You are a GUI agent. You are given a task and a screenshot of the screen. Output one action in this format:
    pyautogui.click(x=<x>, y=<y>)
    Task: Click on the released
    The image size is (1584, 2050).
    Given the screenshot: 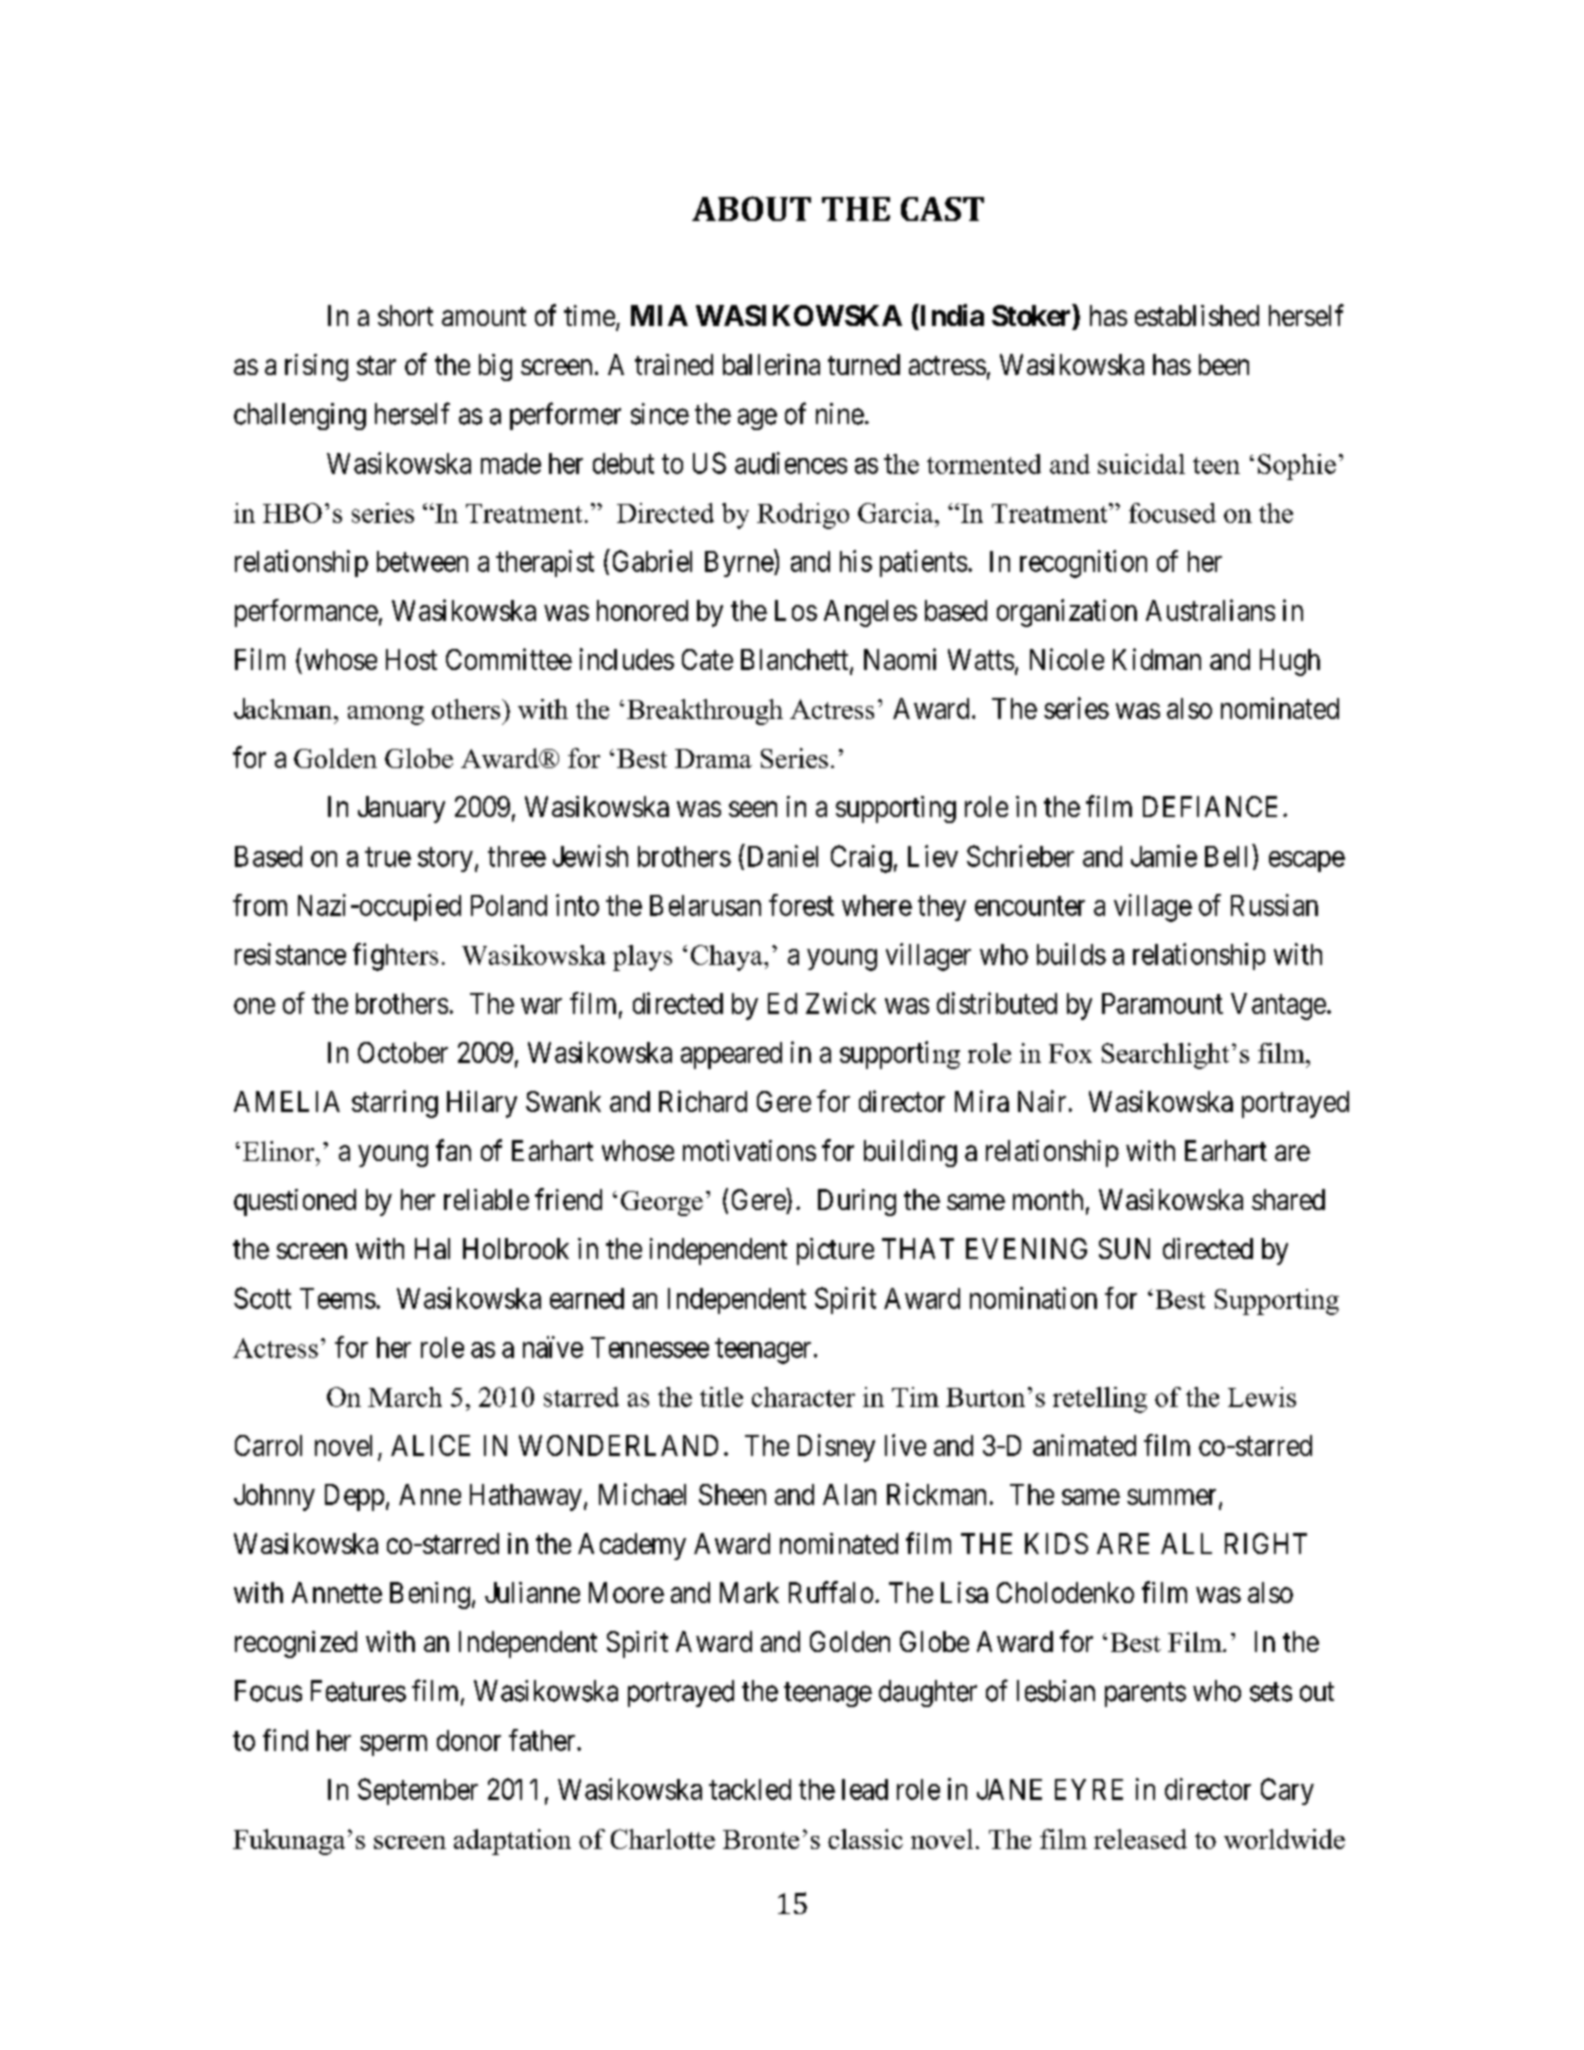 What is the action you would take?
    pyautogui.click(x=1140, y=1839)
